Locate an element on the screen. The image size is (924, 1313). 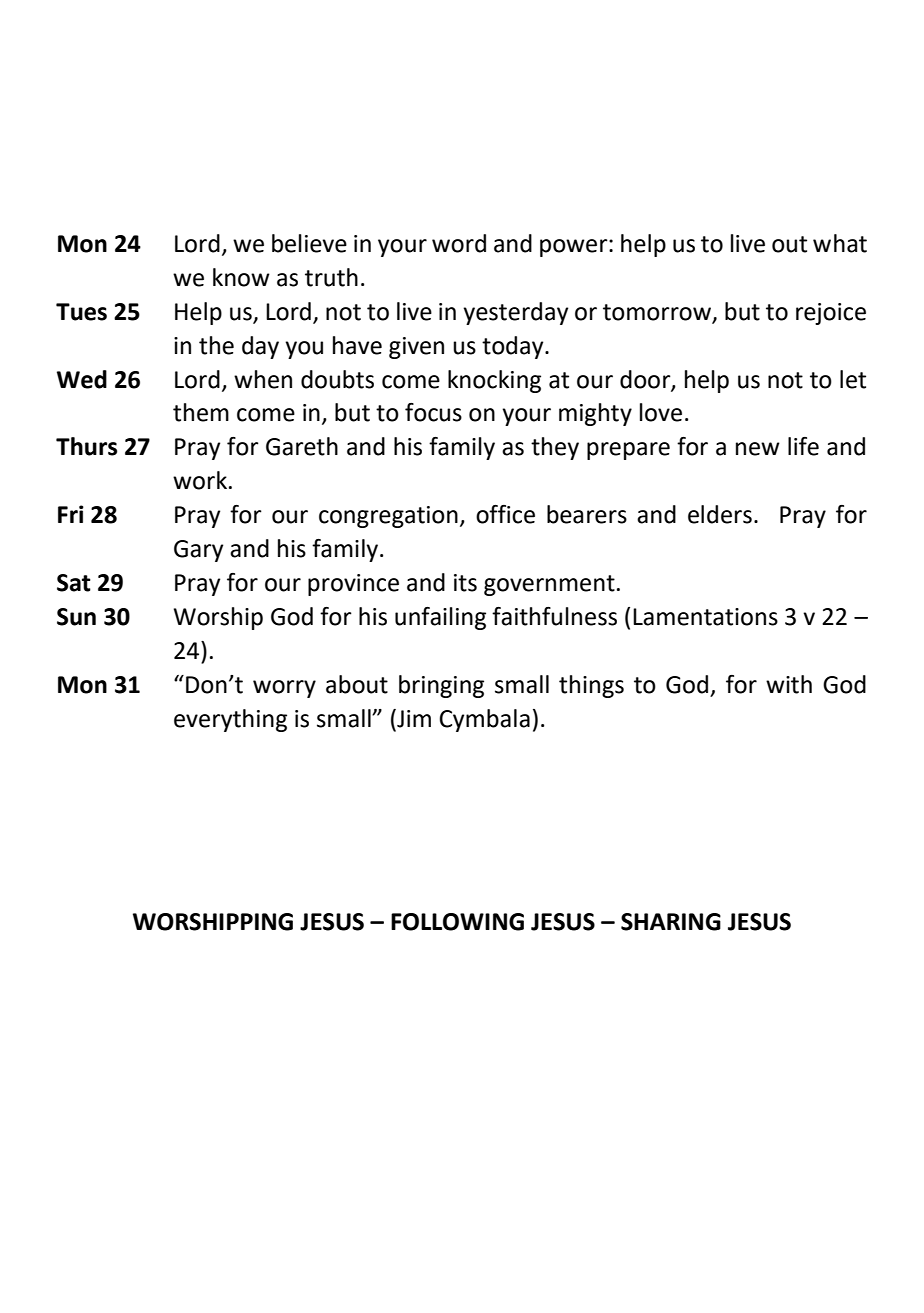
focus is located at coordinates (433, 412).
